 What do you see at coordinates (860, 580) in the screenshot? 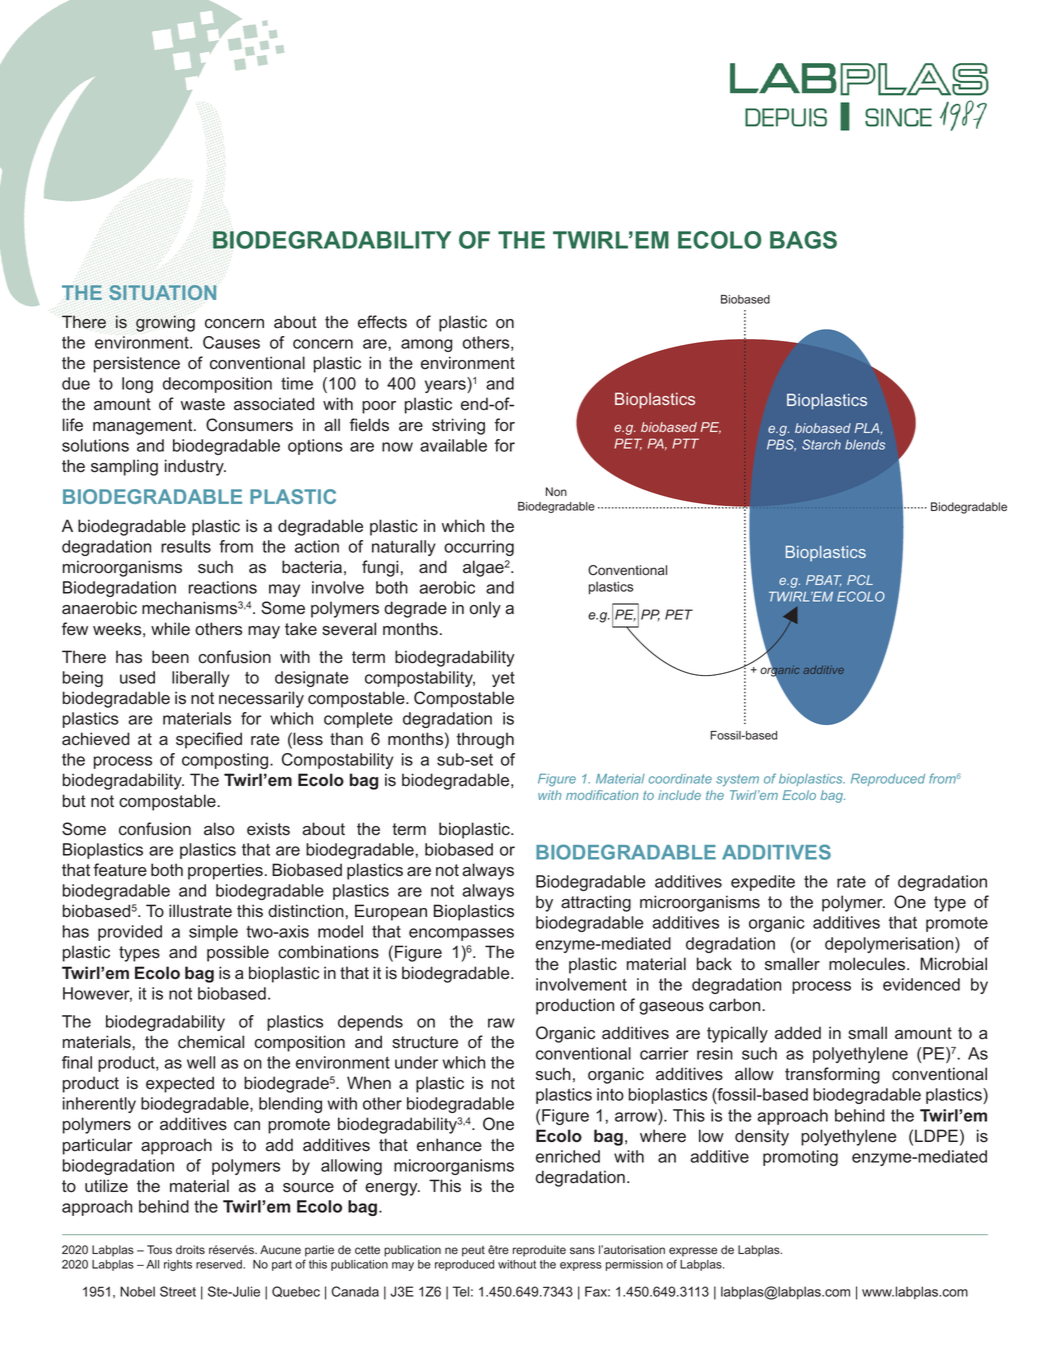
I see `PCL` at bounding box center [860, 580].
